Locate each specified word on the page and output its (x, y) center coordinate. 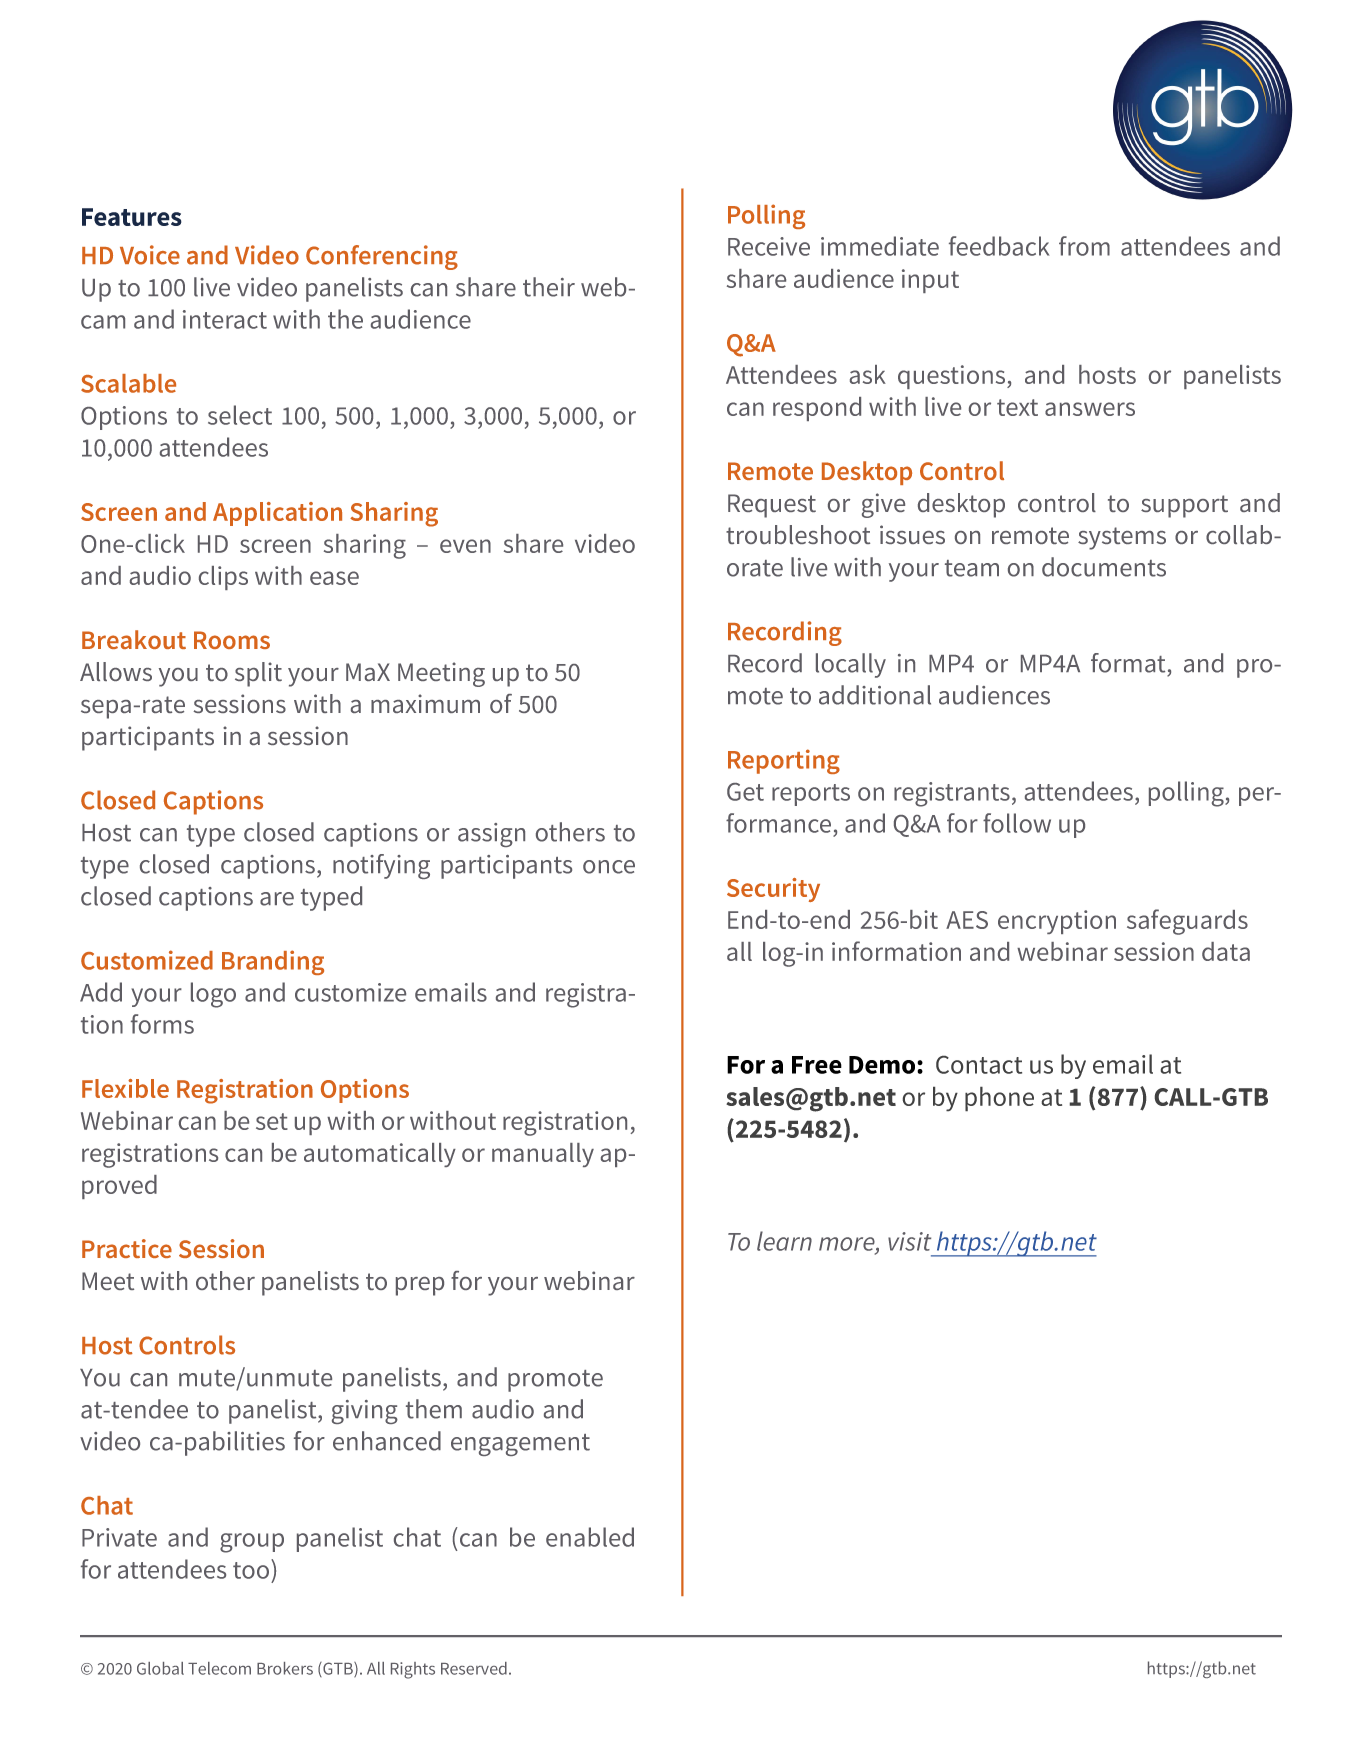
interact (225, 319)
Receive (769, 246)
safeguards (1187, 922)
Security (773, 890)
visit (909, 1241)
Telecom (219, 1668)
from (1084, 246)
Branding (273, 962)
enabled (590, 1537)
